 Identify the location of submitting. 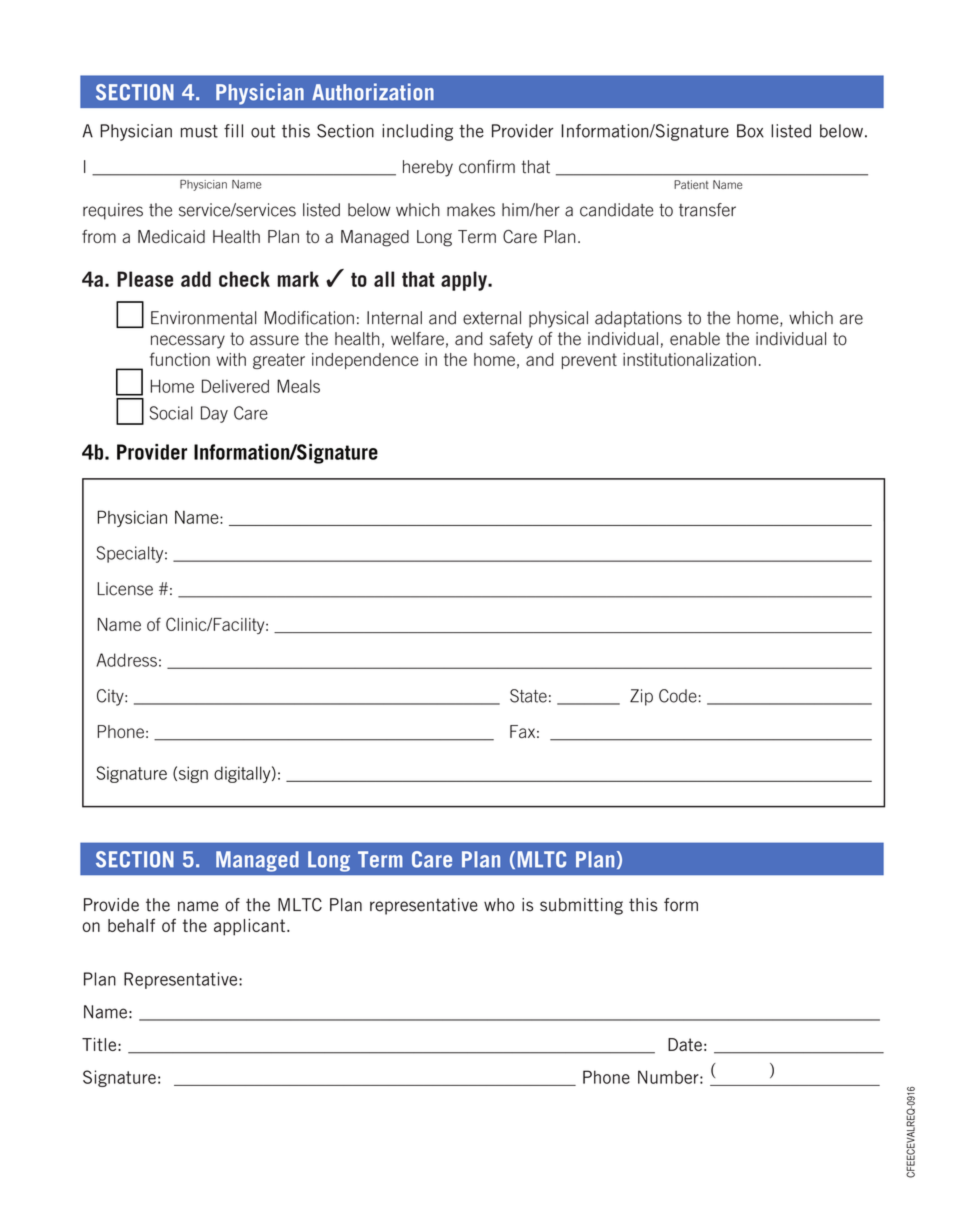
(581, 906).
